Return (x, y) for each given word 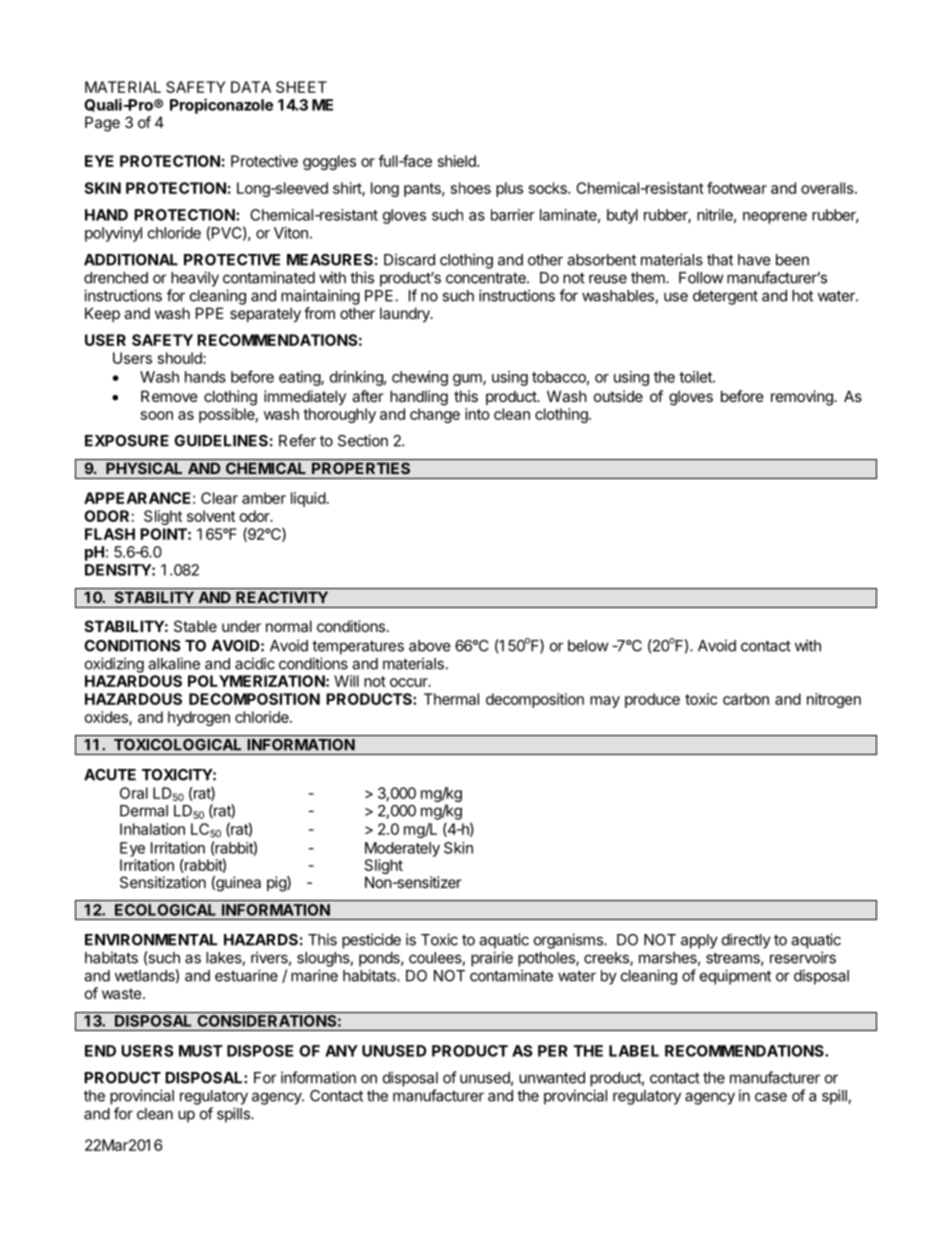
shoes (471, 188)
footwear (737, 188)
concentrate (487, 278)
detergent (725, 297)
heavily (195, 279)
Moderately (402, 849)
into (477, 414)
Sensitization (163, 882)
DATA (251, 87)
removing (803, 398)
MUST (201, 1051)
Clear (219, 498)
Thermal (451, 699)
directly (746, 941)
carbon (746, 699)
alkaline (174, 663)
